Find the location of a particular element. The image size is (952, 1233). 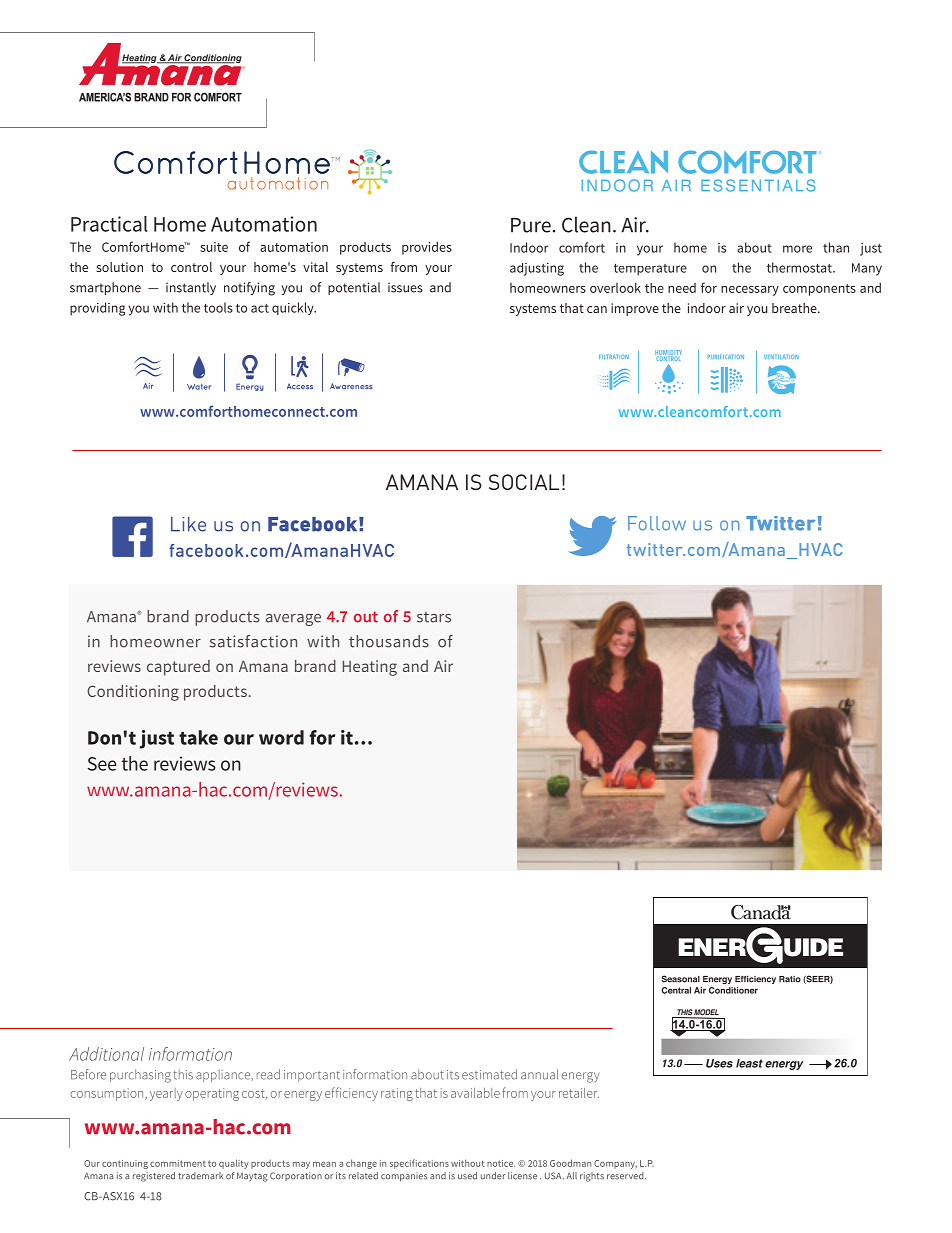

average is located at coordinates (293, 620).
